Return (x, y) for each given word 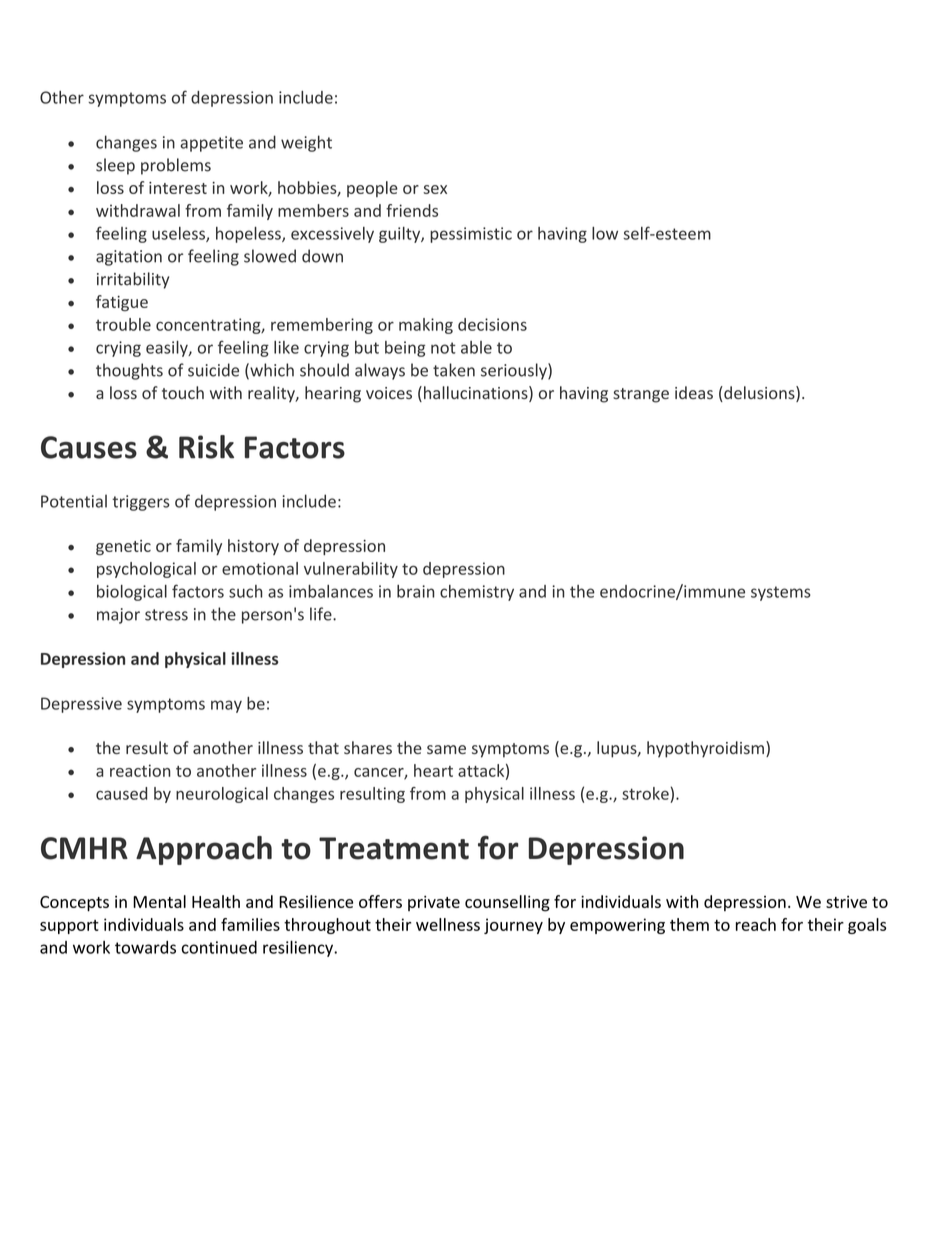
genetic (123, 548)
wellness (448, 924)
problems (176, 166)
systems (781, 593)
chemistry (477, 593)
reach (756, 924)
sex (435, 189)
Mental (159, 901)
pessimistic (471, 235)
